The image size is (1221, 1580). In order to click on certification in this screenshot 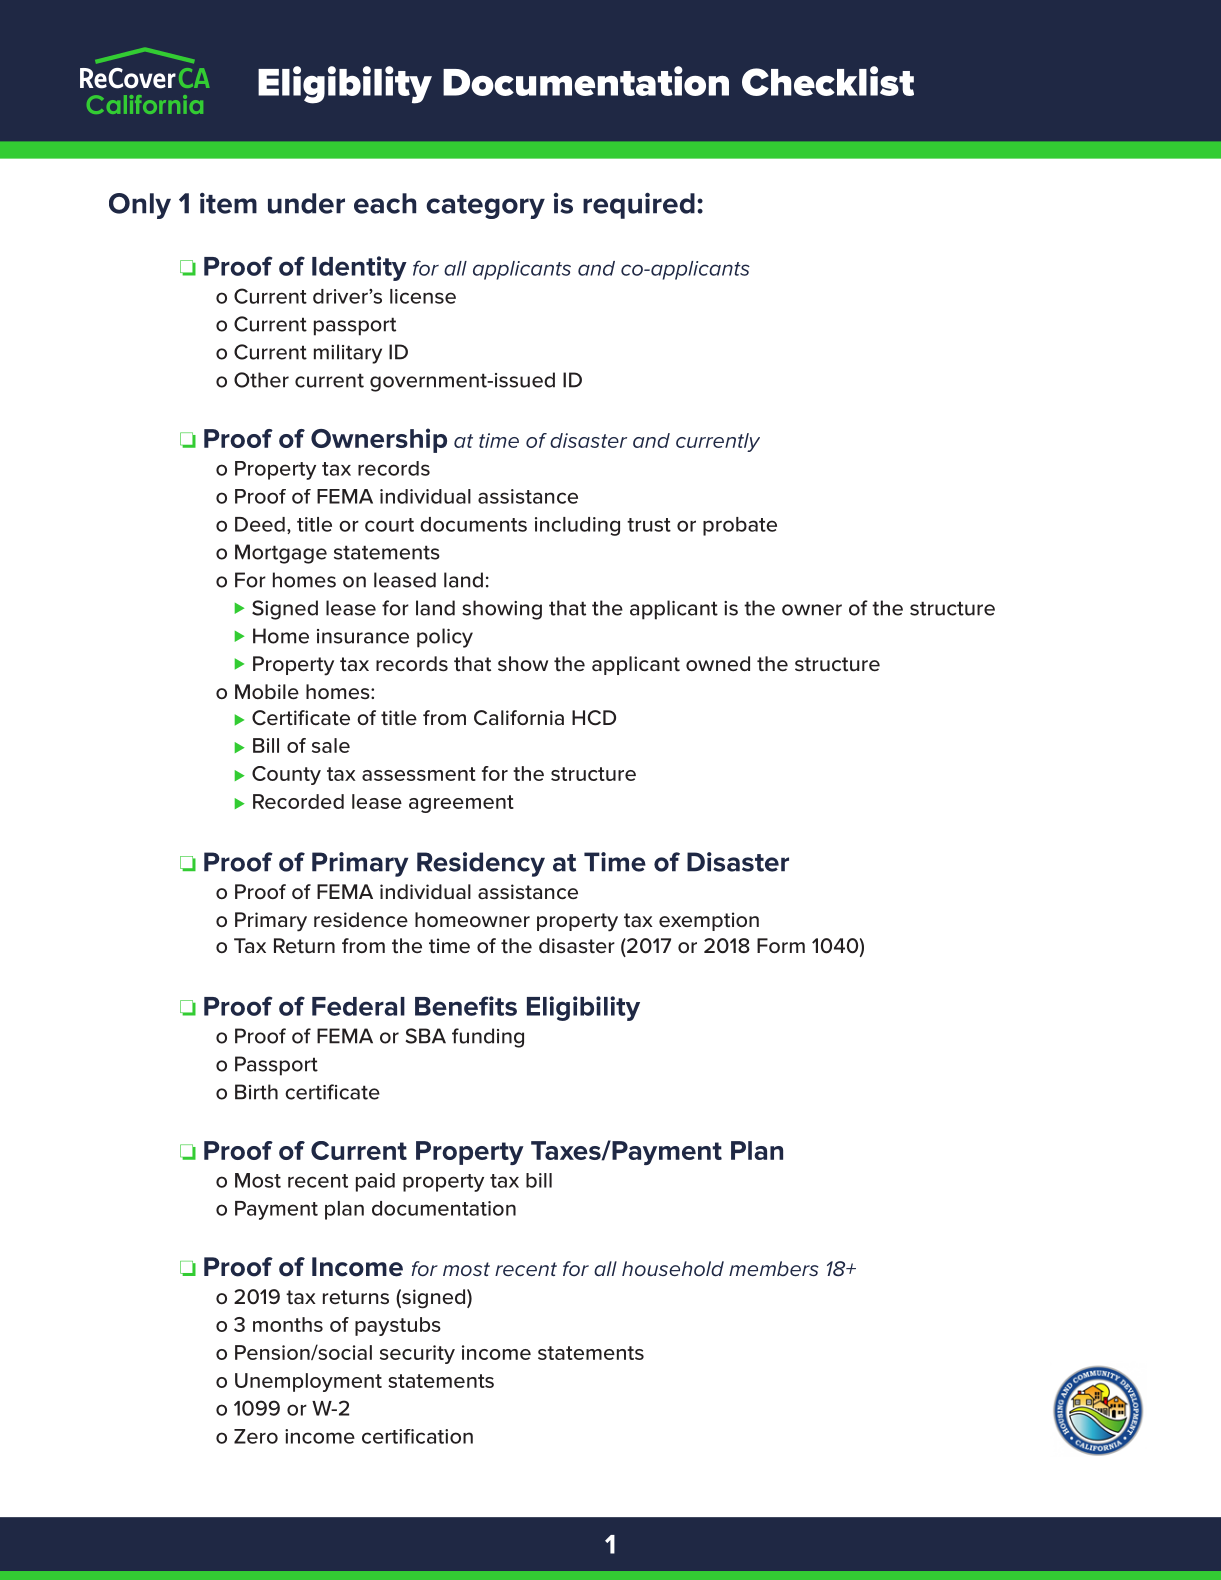, I will do `click(417, 1436)`.
